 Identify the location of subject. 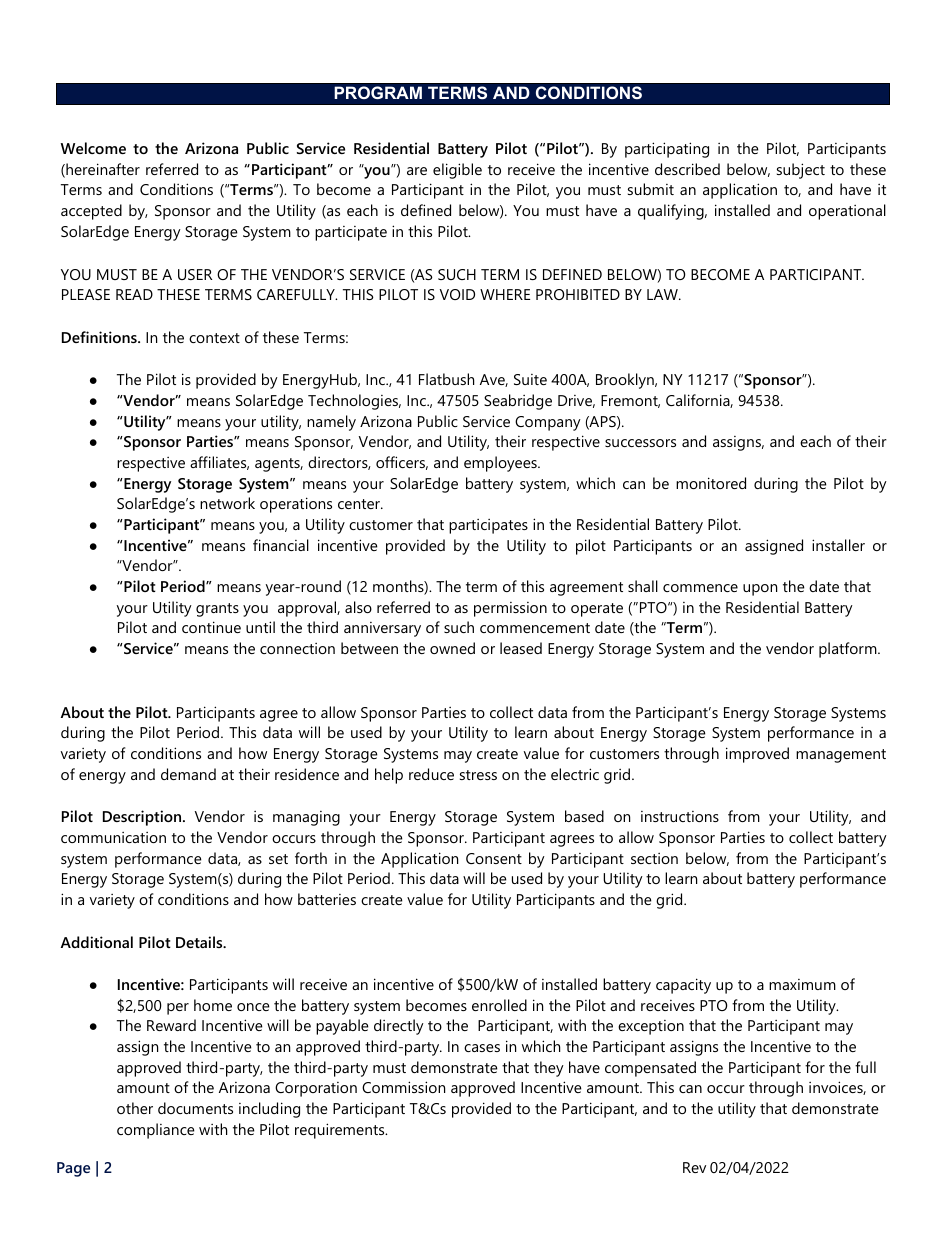
(801, 171).
